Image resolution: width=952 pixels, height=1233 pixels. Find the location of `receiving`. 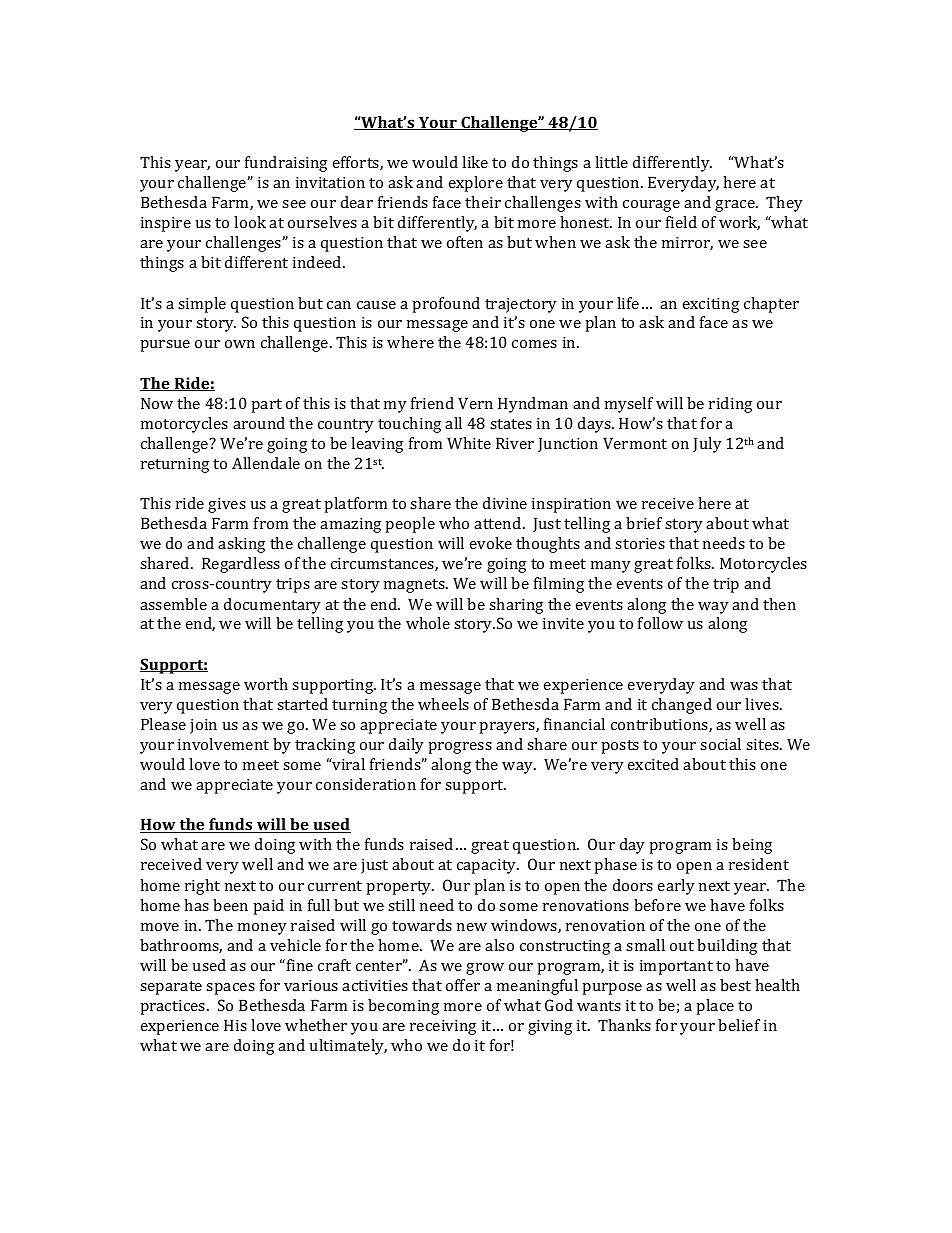

receiving is located at coordinates (443, 1027).
